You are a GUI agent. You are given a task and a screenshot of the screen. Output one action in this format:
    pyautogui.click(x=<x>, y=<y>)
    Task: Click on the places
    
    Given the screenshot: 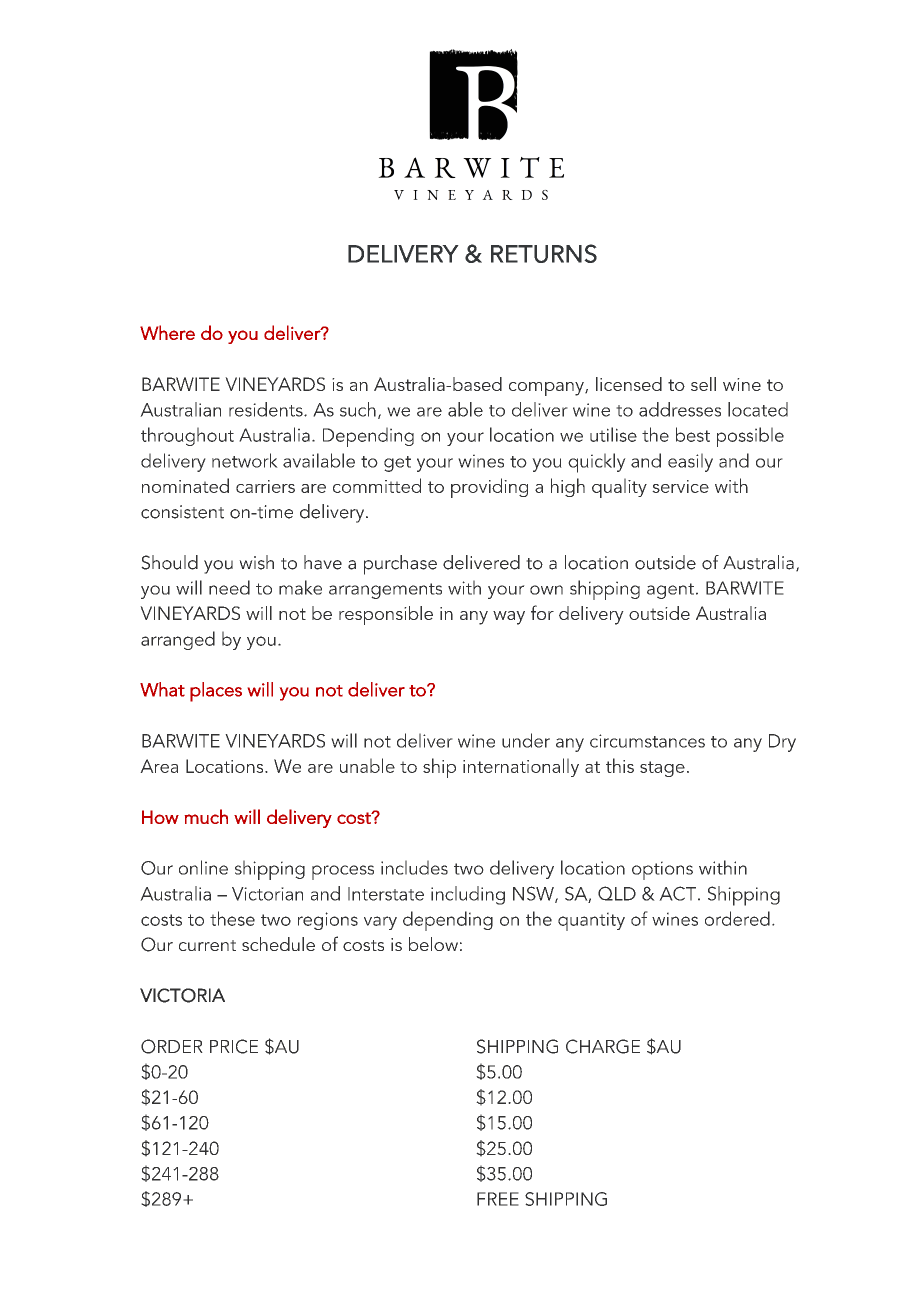 What is the action you would take?
    pyautogui.click(x=216, y=692)
